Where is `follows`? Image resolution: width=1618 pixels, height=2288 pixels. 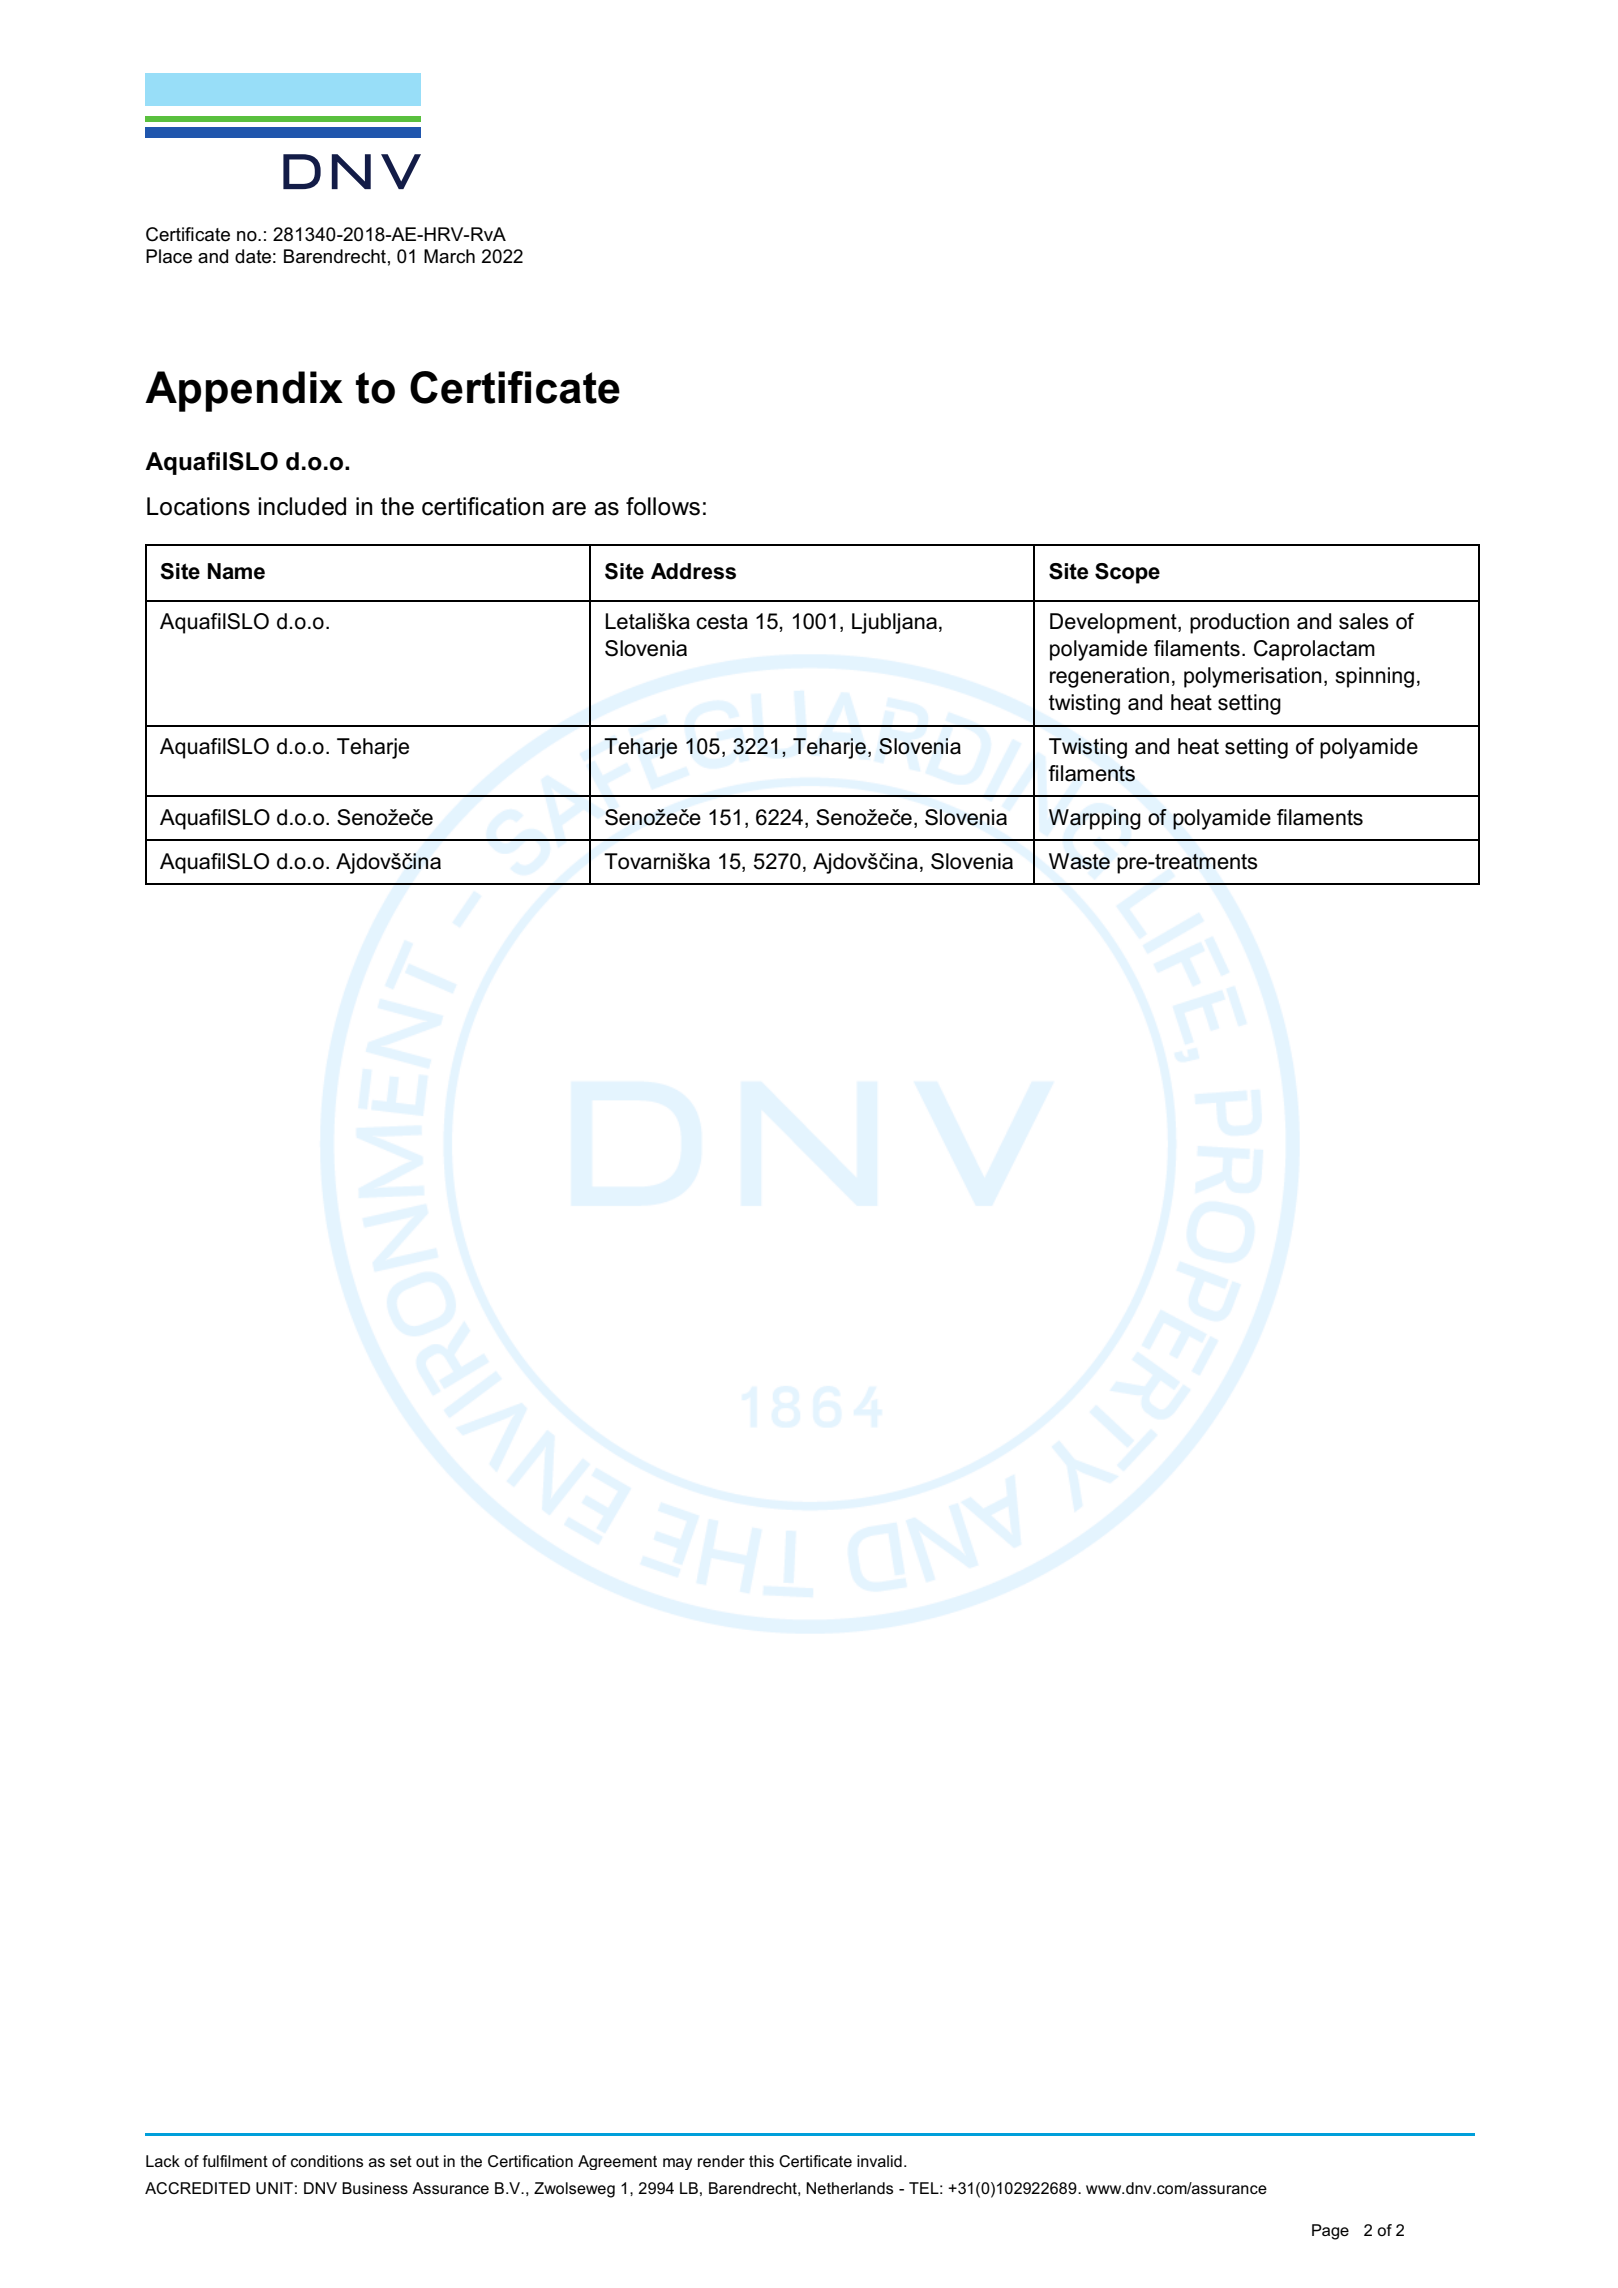 follows is located at coordinates (663, 506).
